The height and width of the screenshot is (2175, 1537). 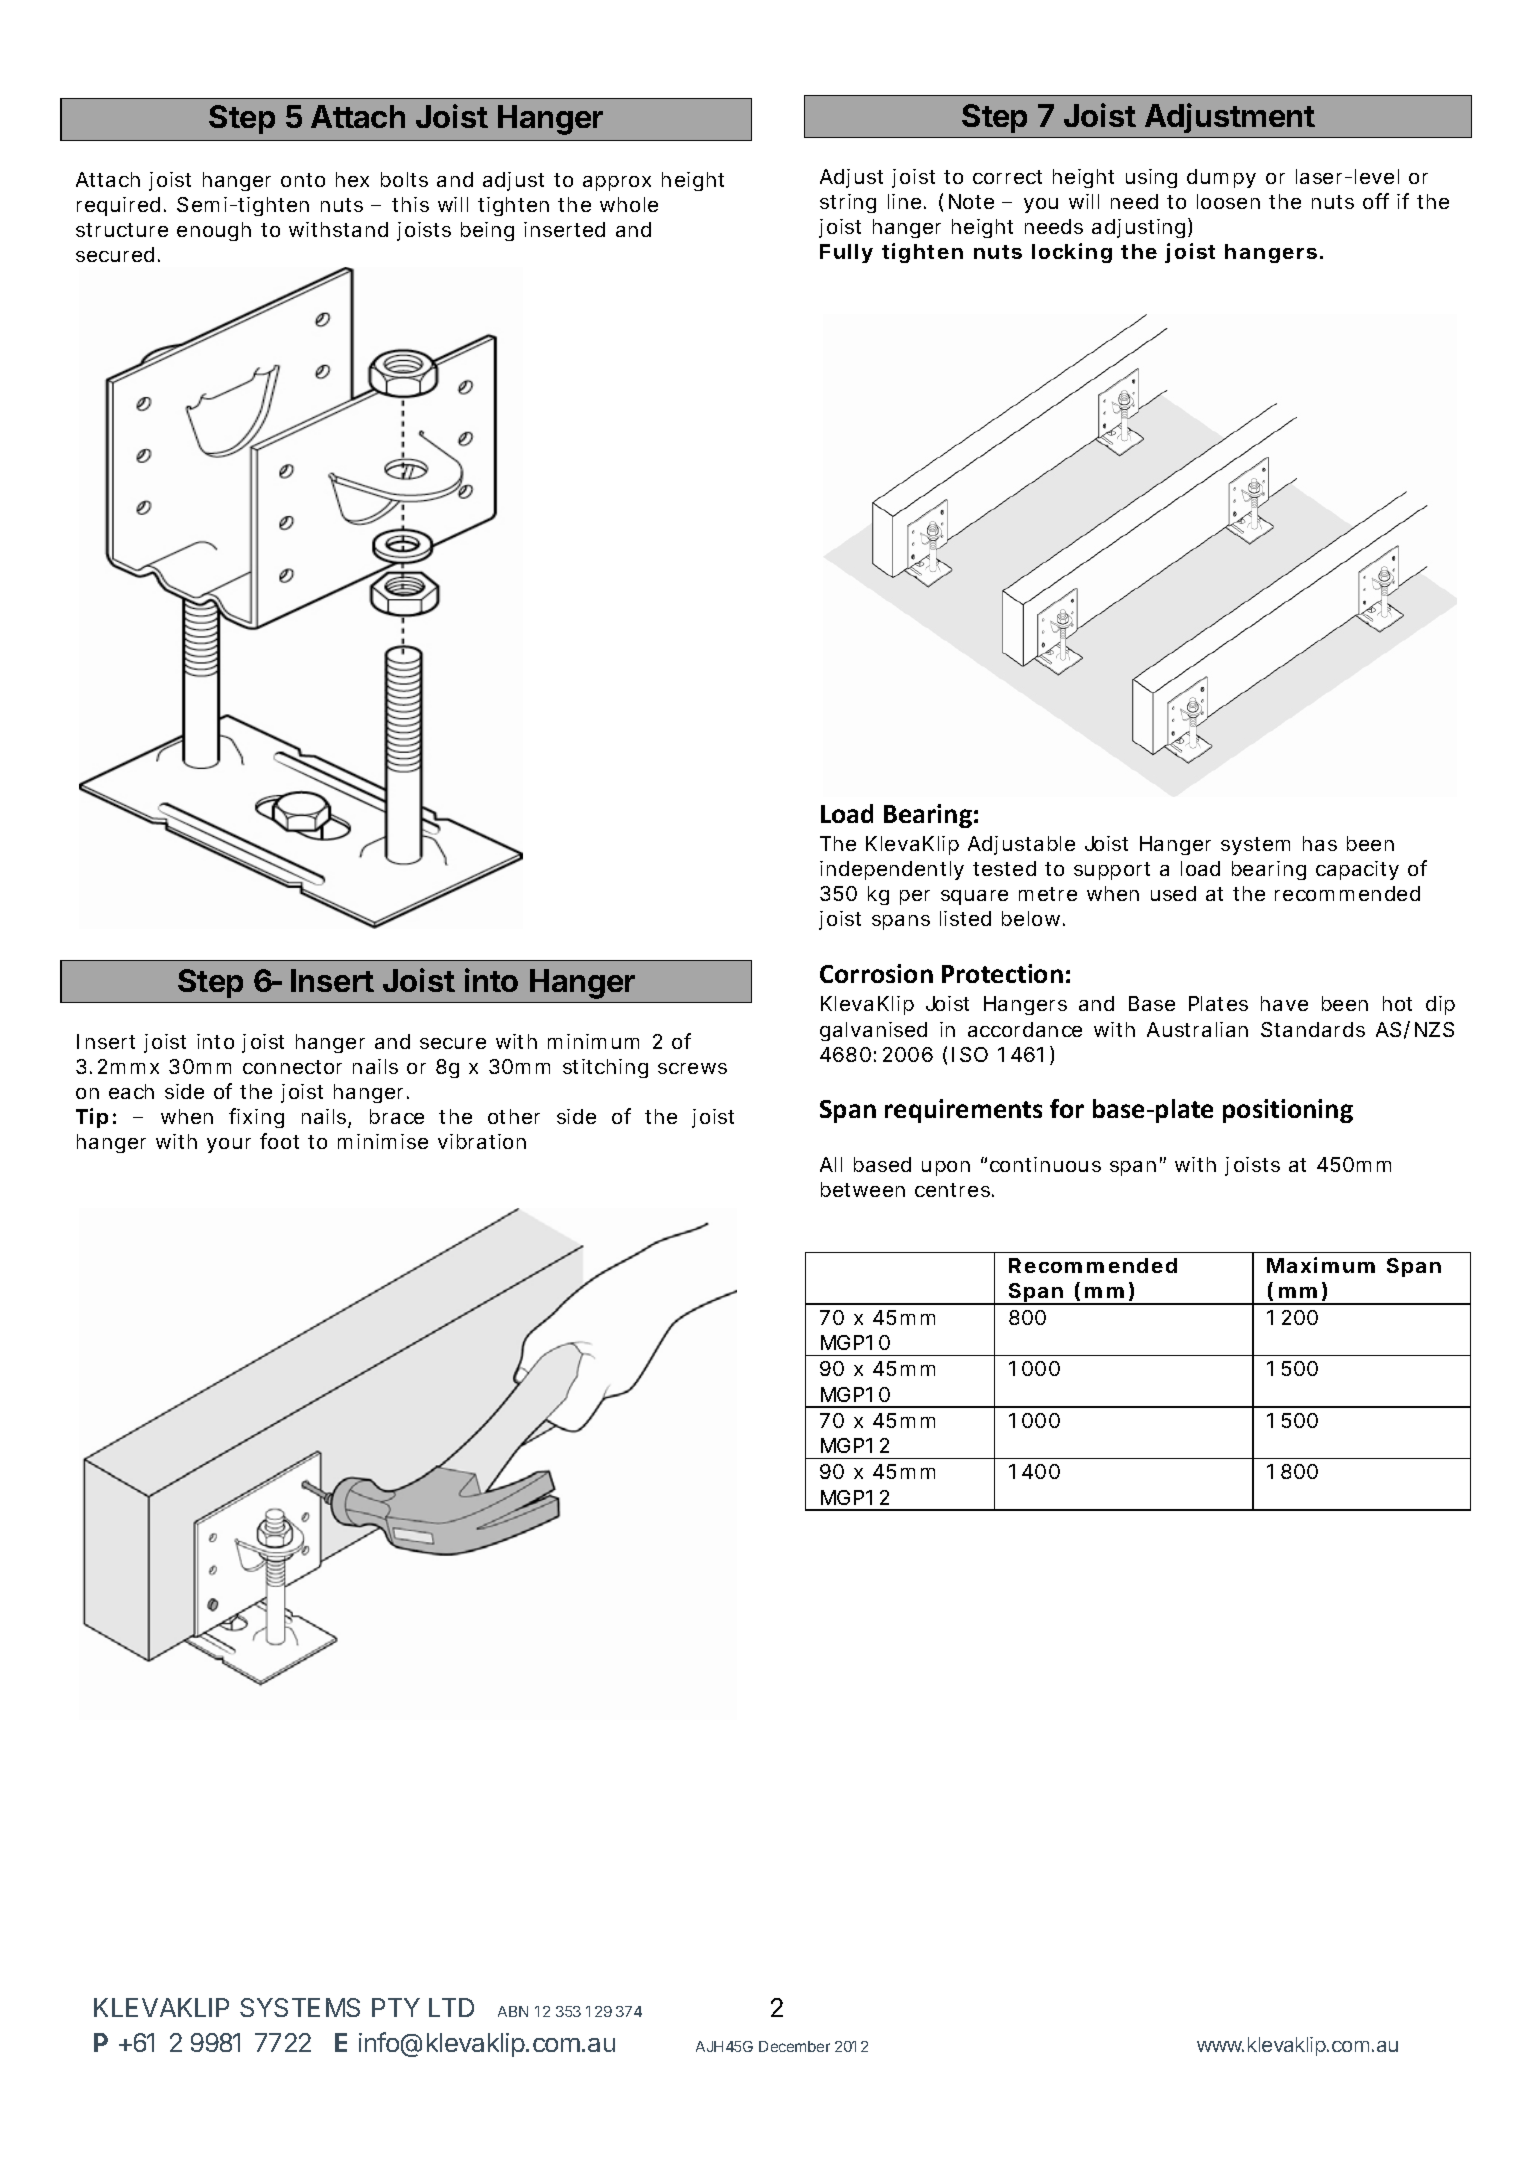 What do you see at coordinates (846, 253) in the screenshot?
I see `Fully` at bounding box center [846, 253].
